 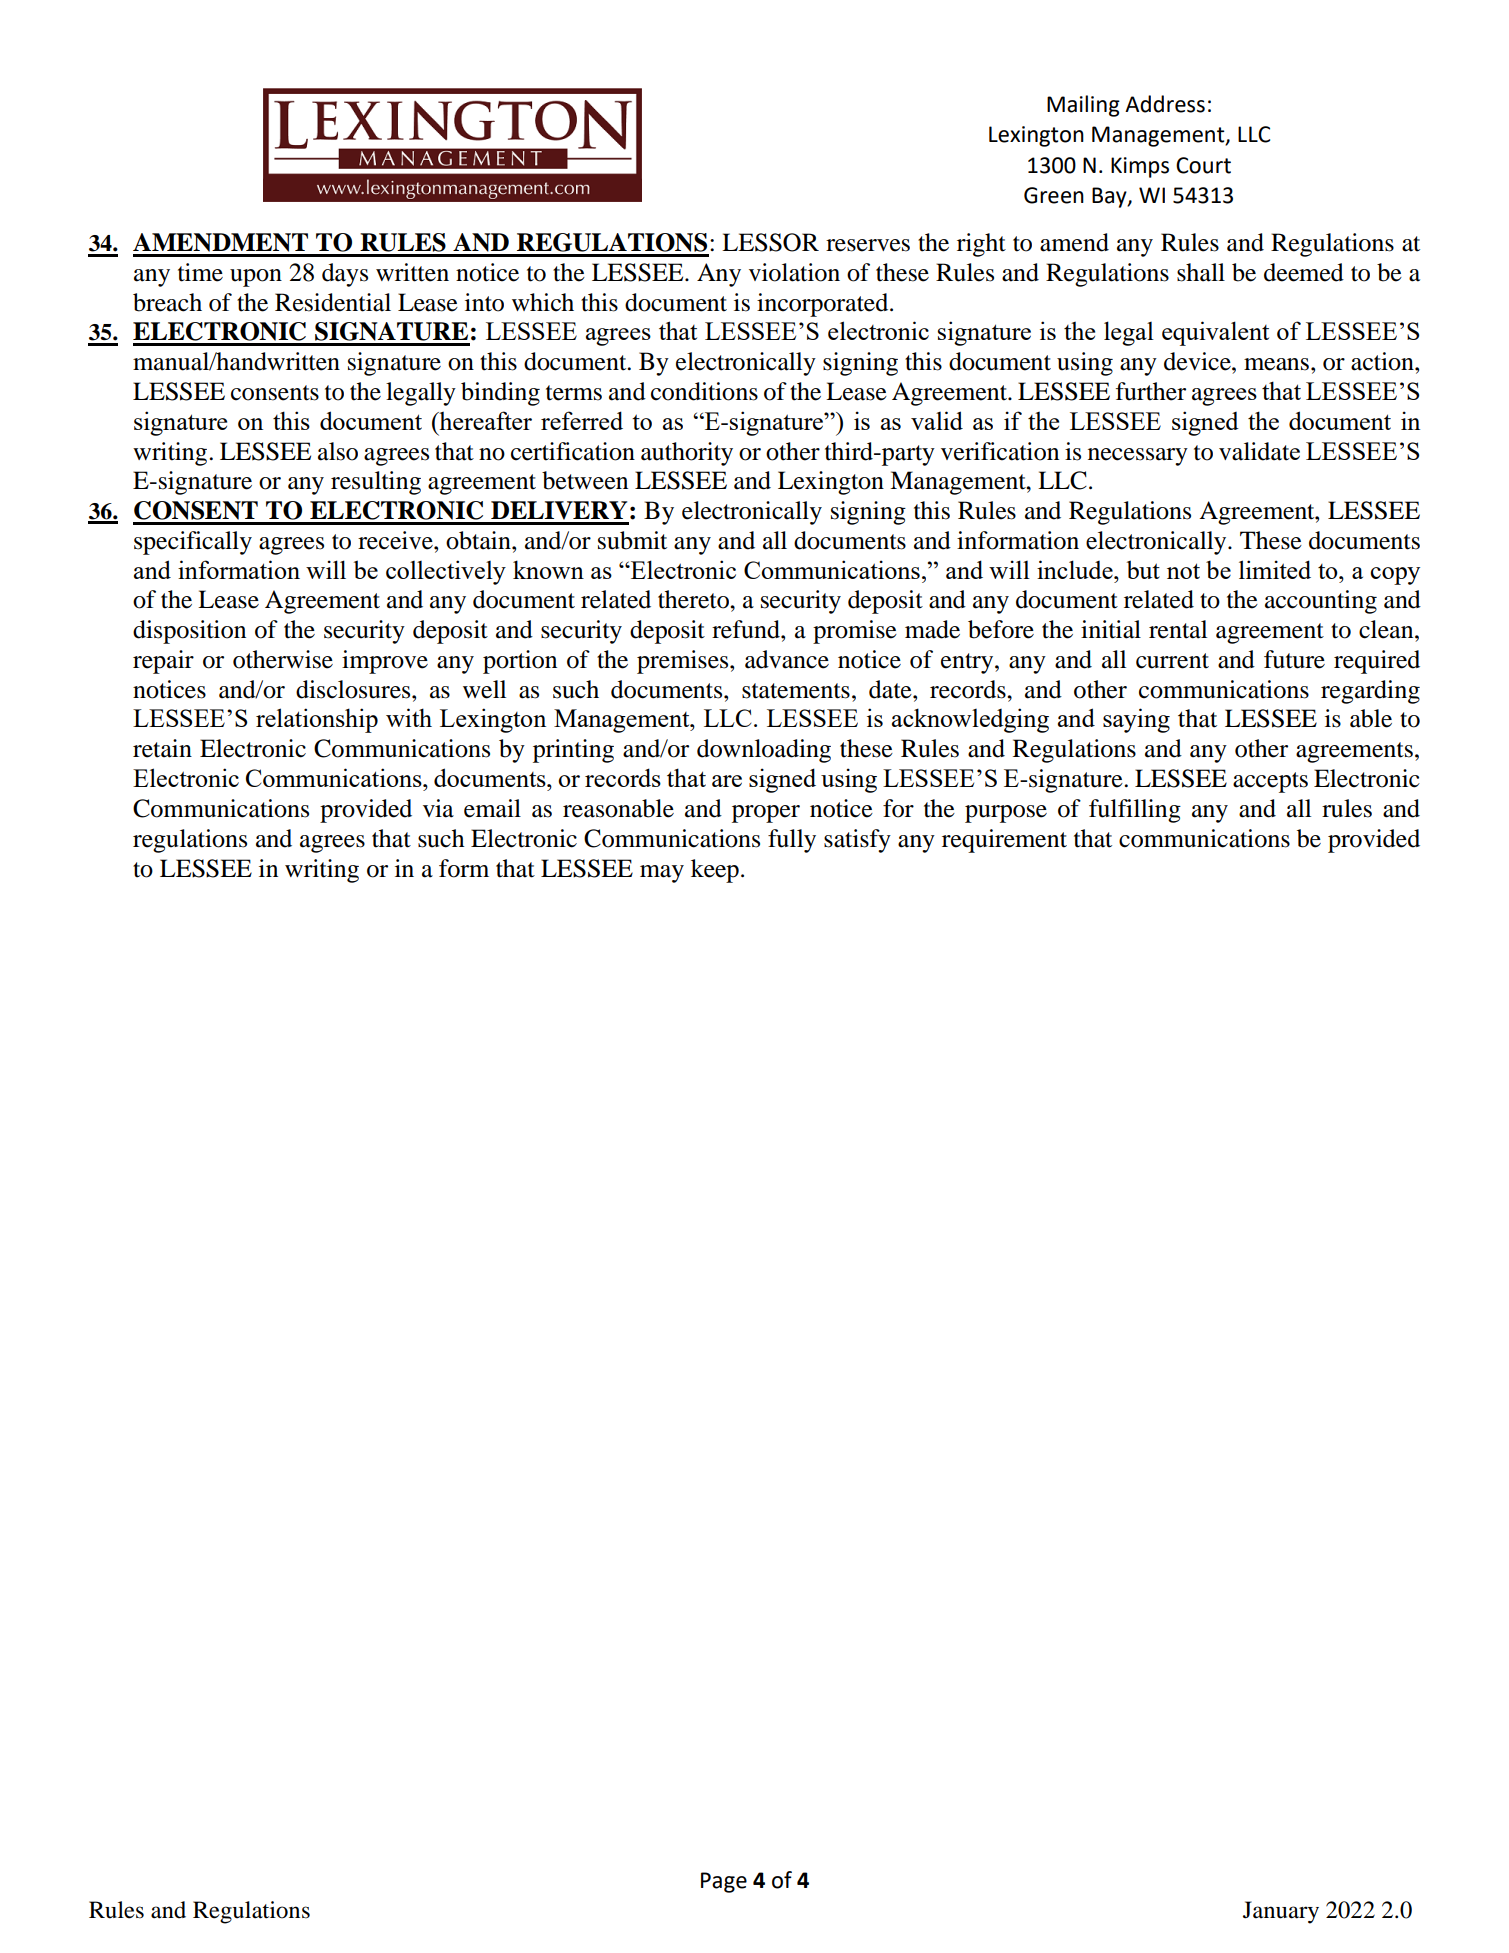 I want to click on Court, so click(x=1203, y=165).
